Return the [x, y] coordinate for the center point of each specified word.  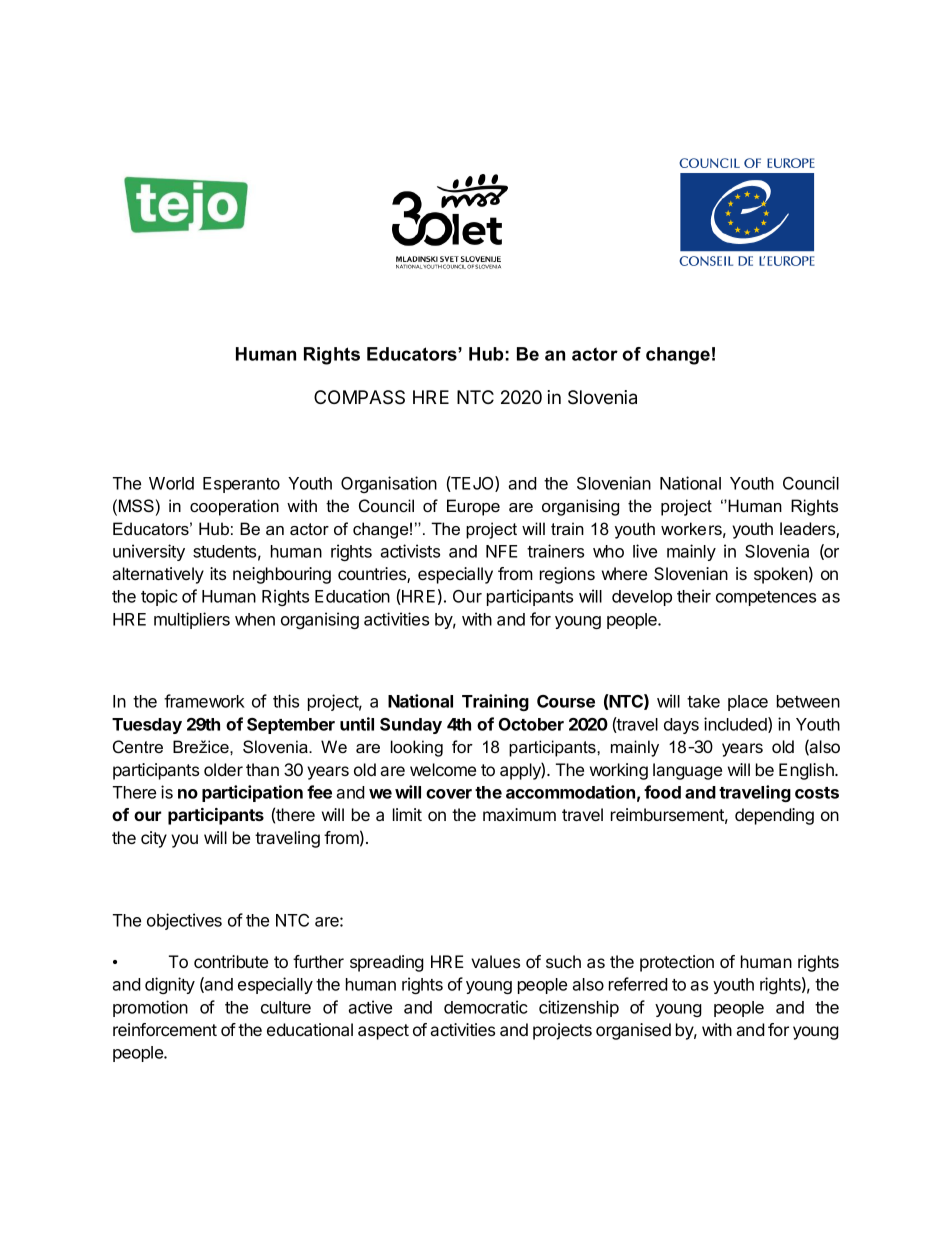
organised [633, 1031]
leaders [808, 530]
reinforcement [165, 1029]
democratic [486, 1007]
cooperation [234, 507]
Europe [473, 507]
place [748, 703]
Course [566, 701]
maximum [519, 814]
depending [774, 816]
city [154, 839]
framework [204, 701]
